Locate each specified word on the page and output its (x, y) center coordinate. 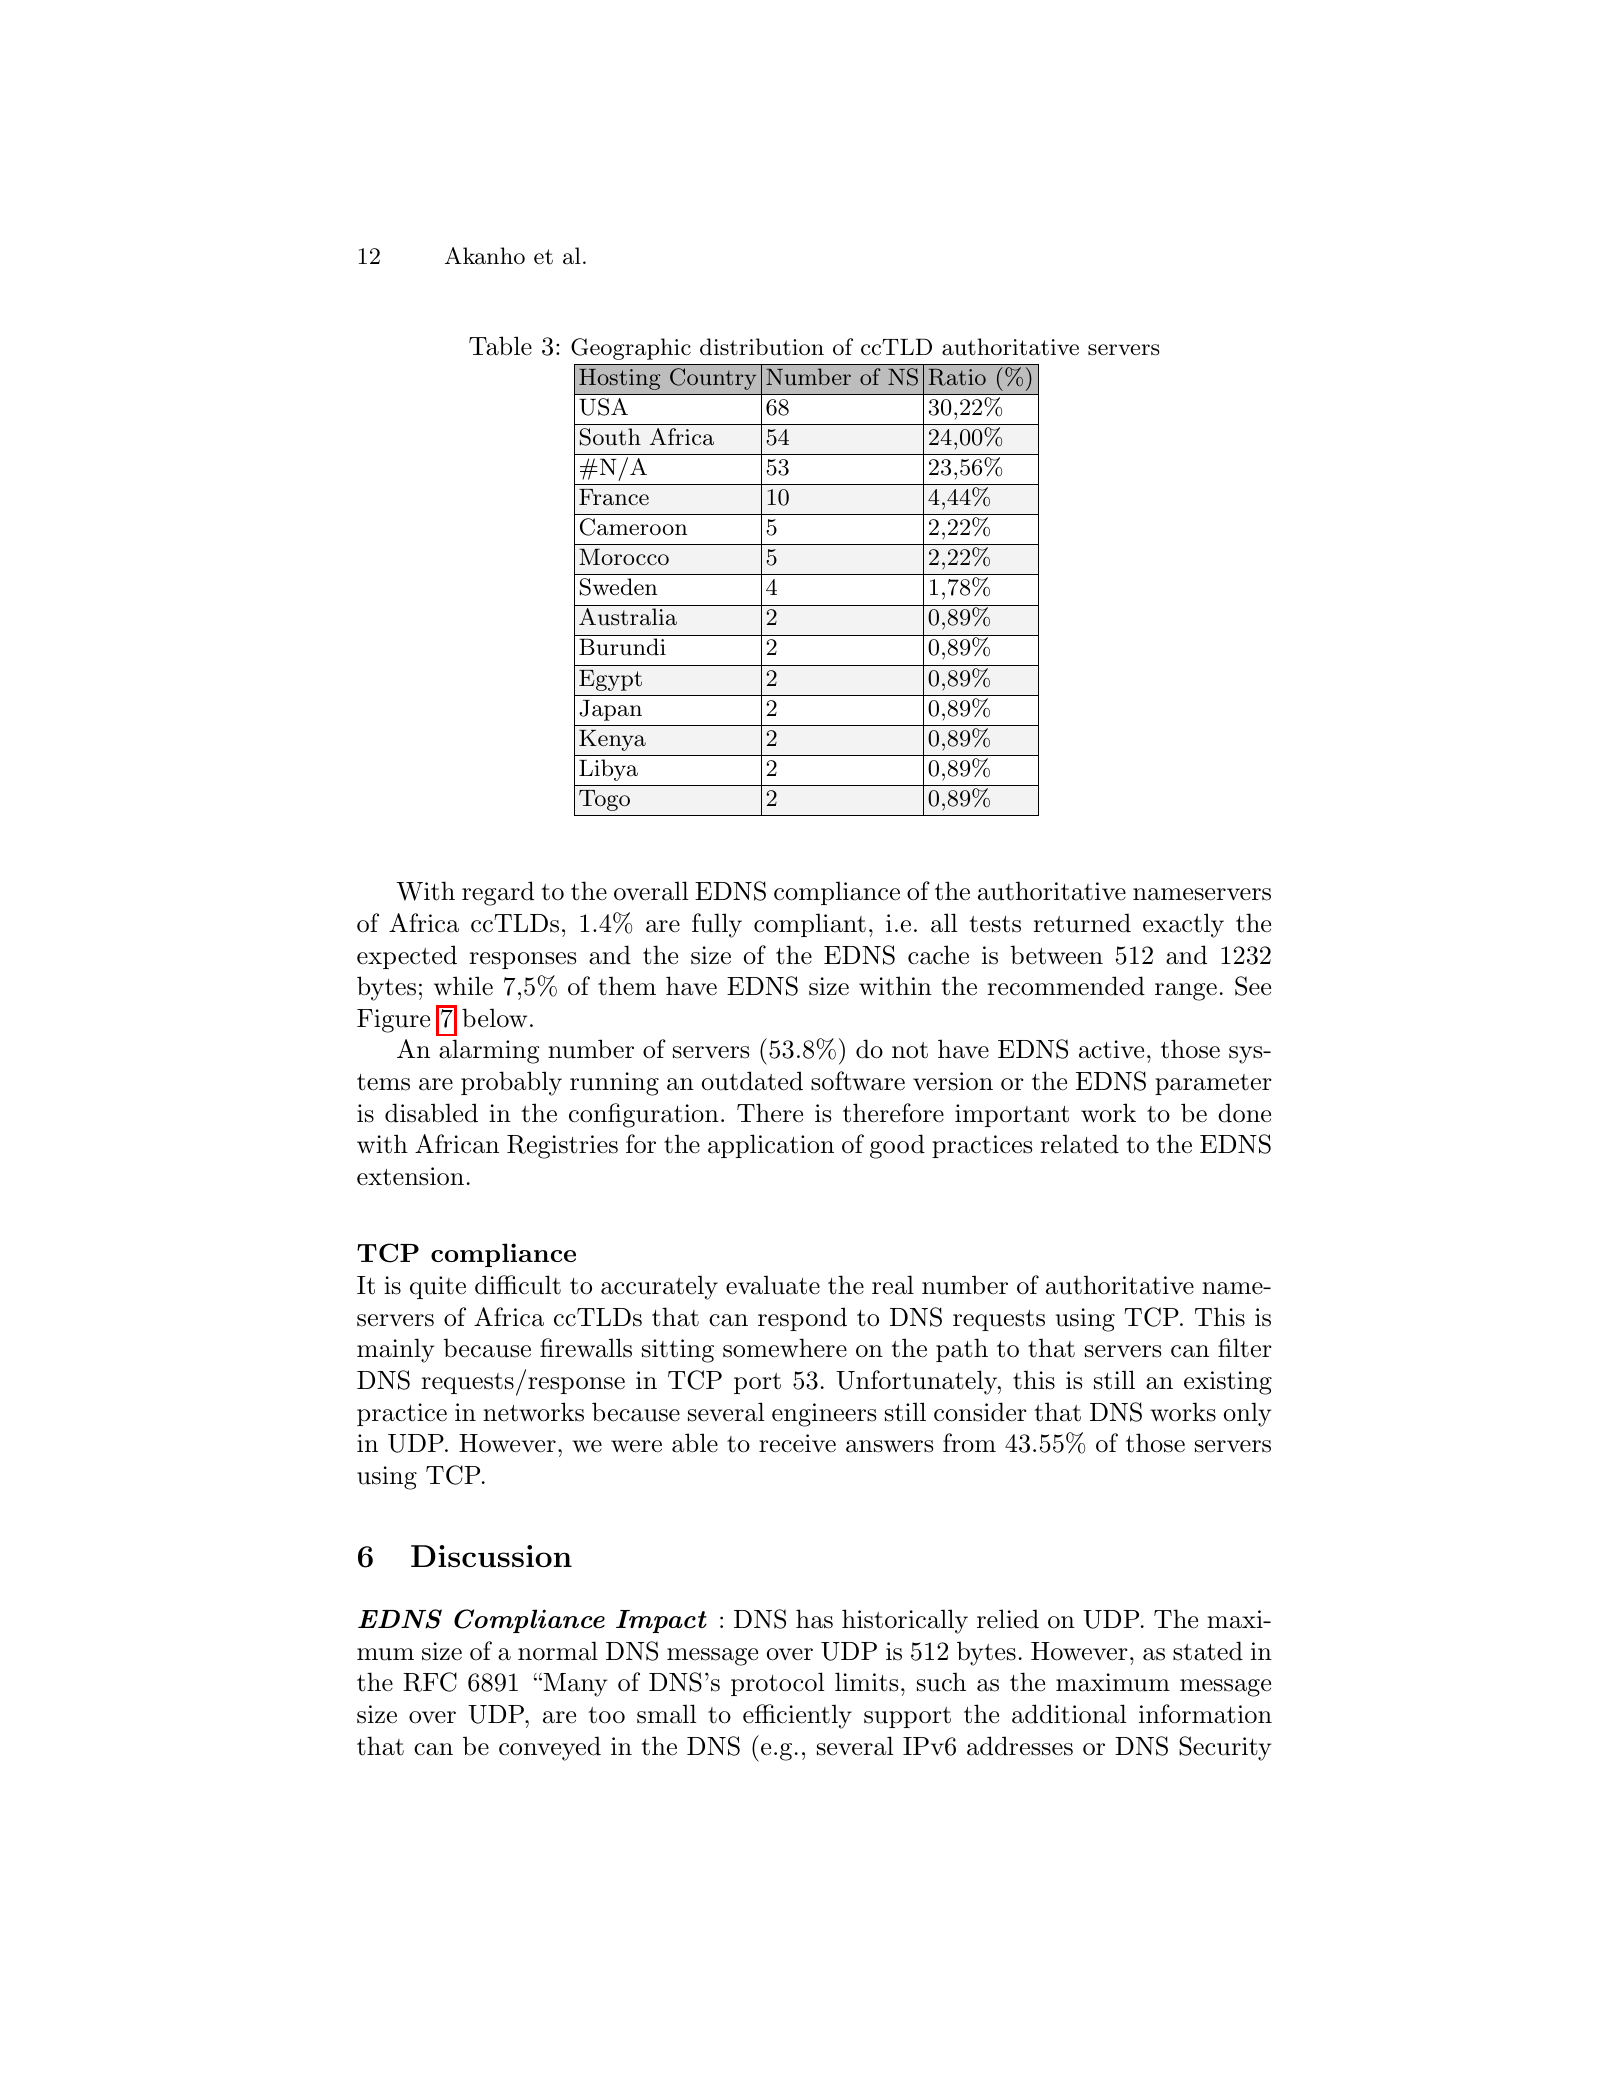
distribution (762, 347)
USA (603, 407)
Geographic (631, 349)
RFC (430, 1682)
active (1111, 1049)
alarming (489, 1051)
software (858, 1081)
